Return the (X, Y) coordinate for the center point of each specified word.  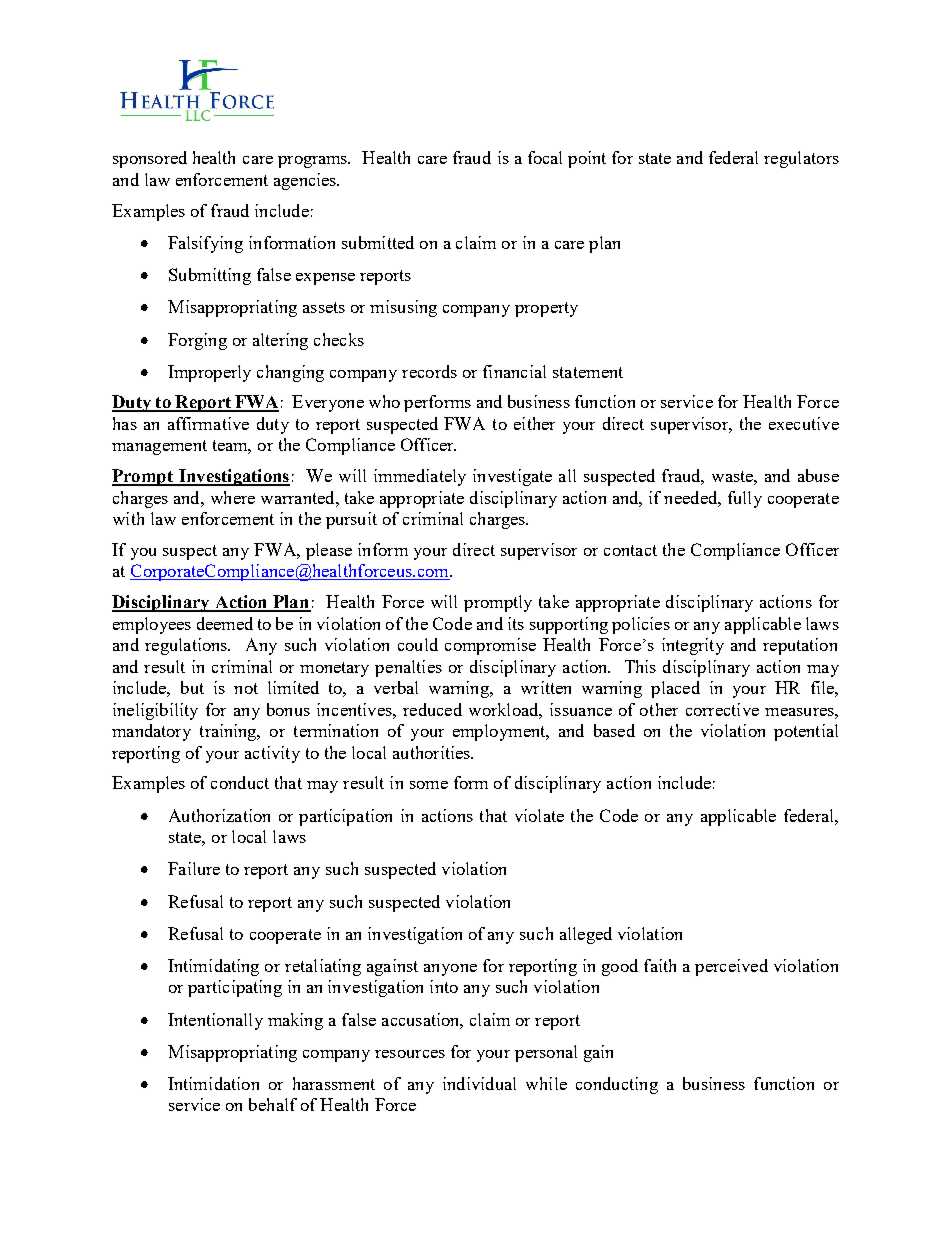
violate (539, 815)
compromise (490, 646)
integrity (693, 646)
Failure (194, 868)
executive (804, 423)
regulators (801, 159)
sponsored (150, 159)
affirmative (208, 423)
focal (545, 157)
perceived (731, 967)
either (534, 423)
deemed (225, 623)
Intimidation (213, 1083)
